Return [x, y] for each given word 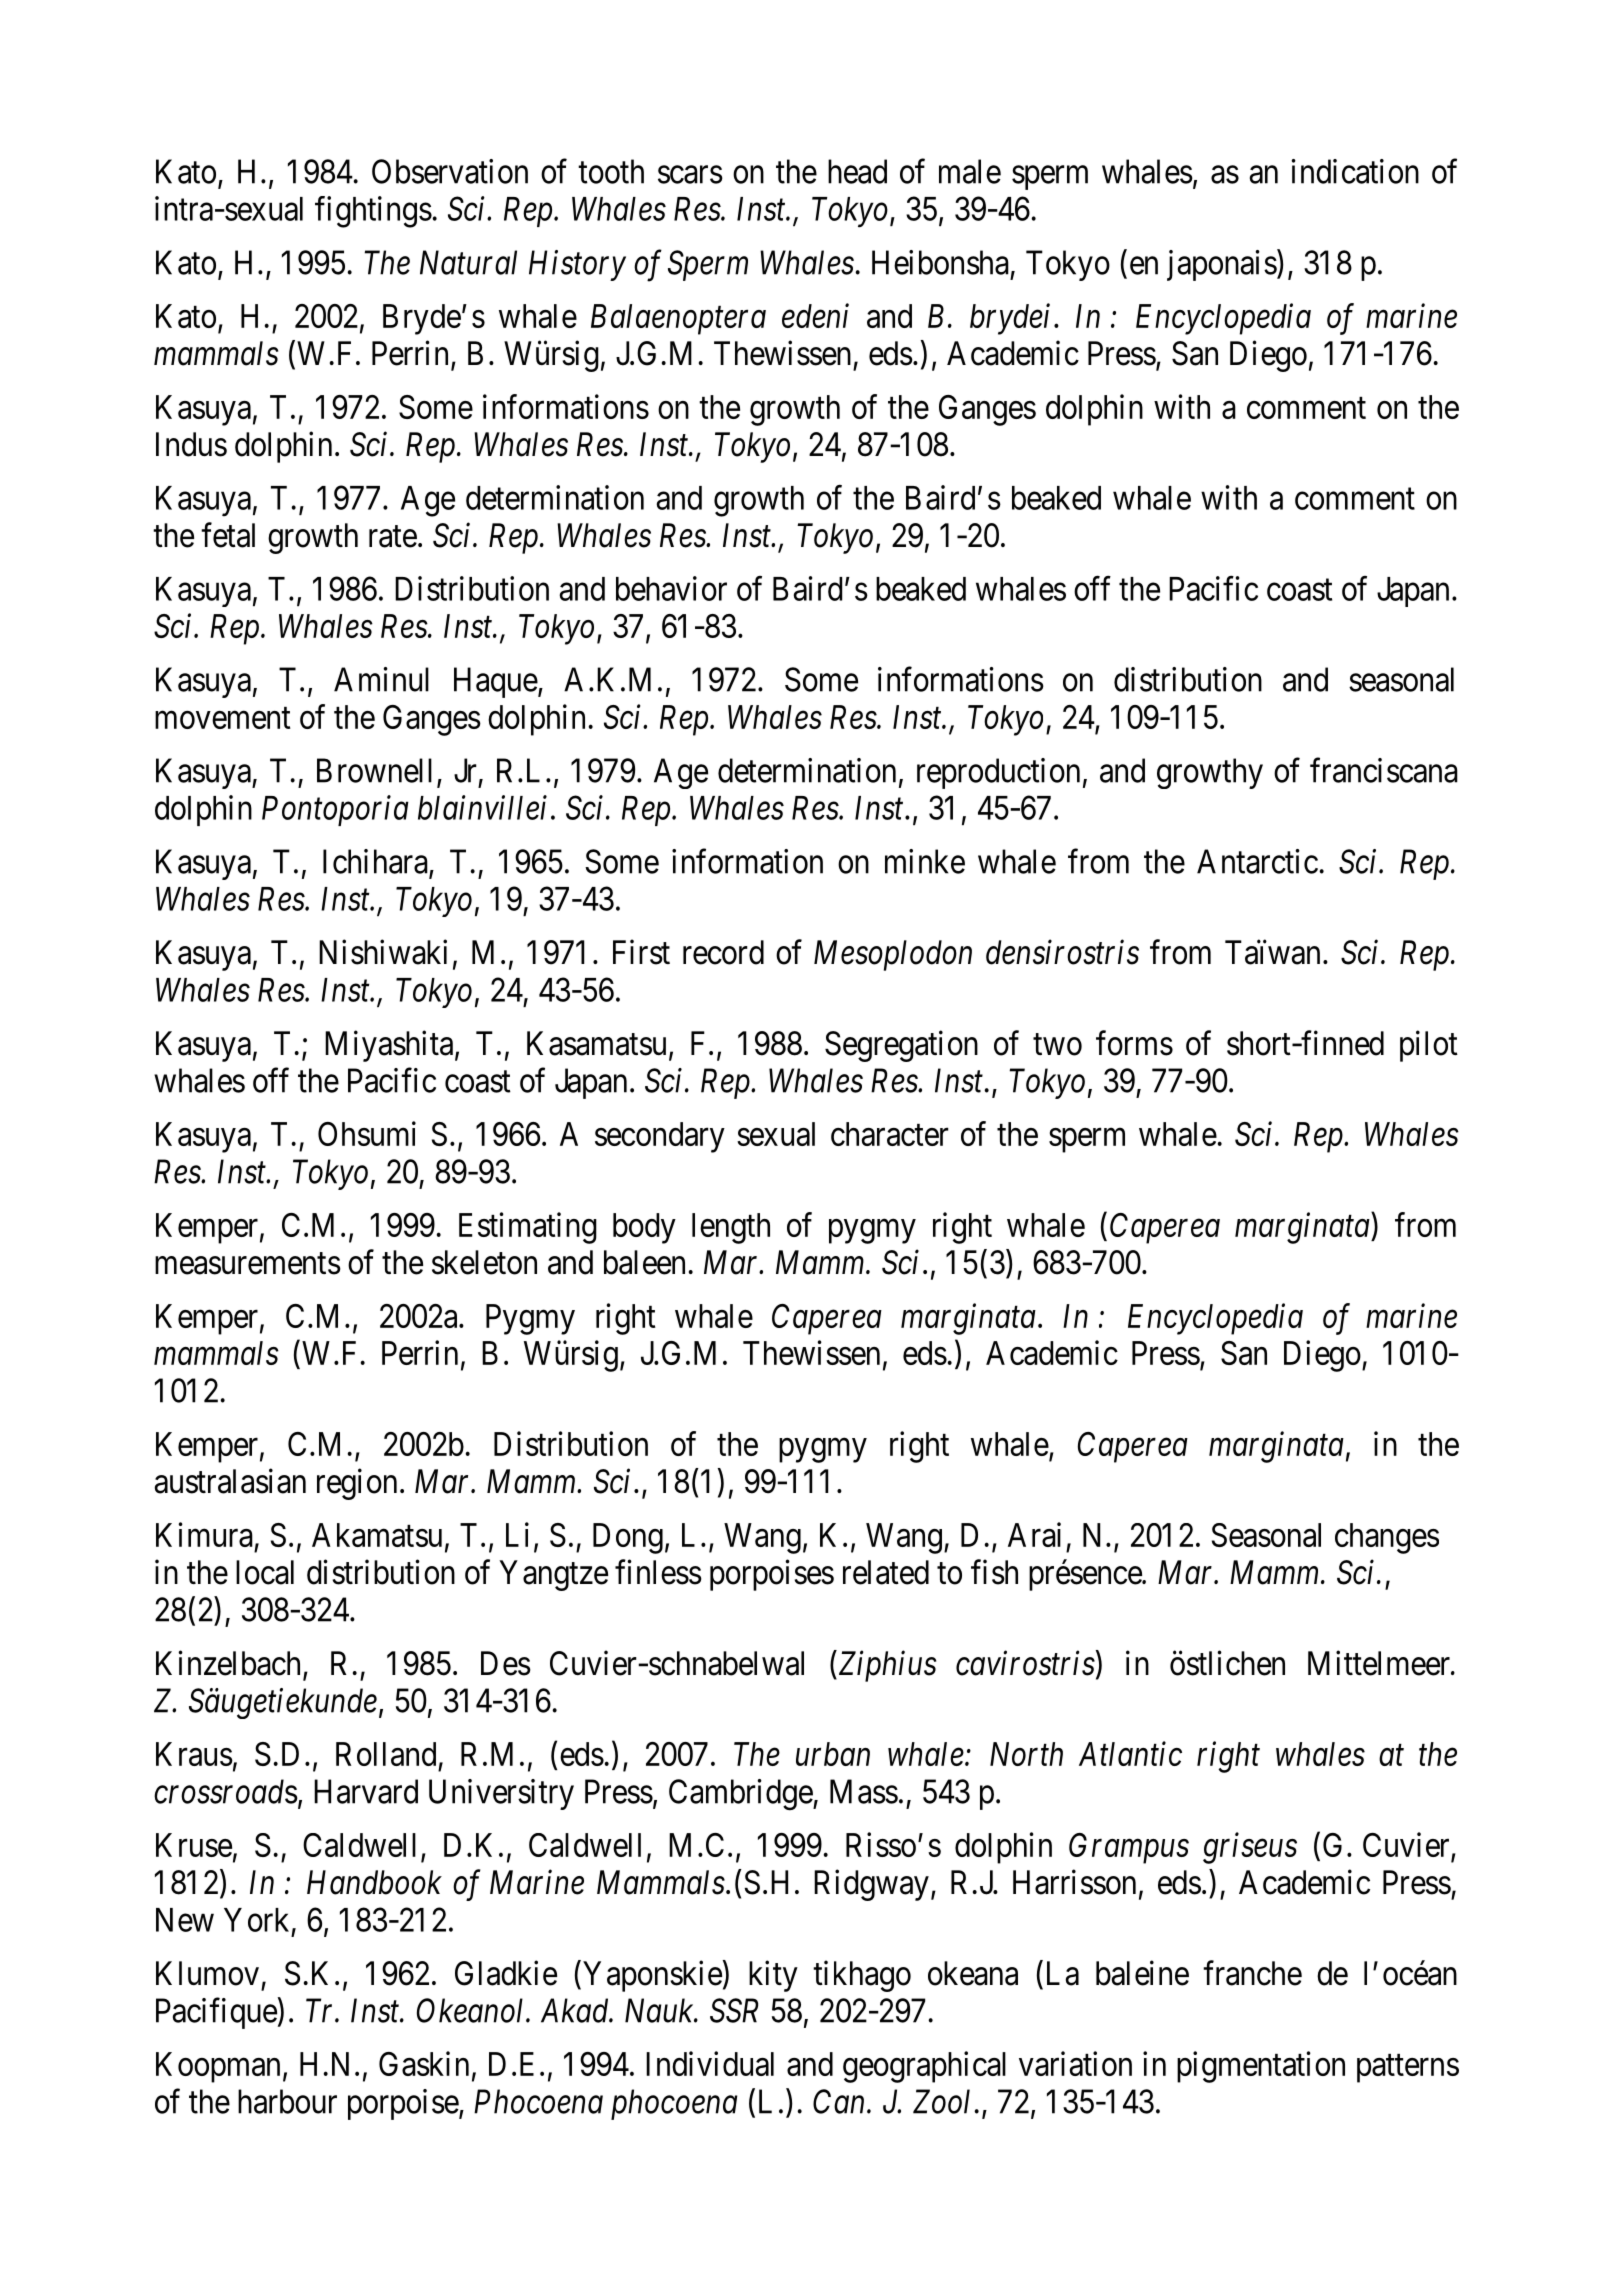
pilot [1429, 1046]
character [890, 1134]
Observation [450, 171]
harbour [287, 2101]
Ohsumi [367, 1133]
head [857, 171]
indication [1355, 171]
